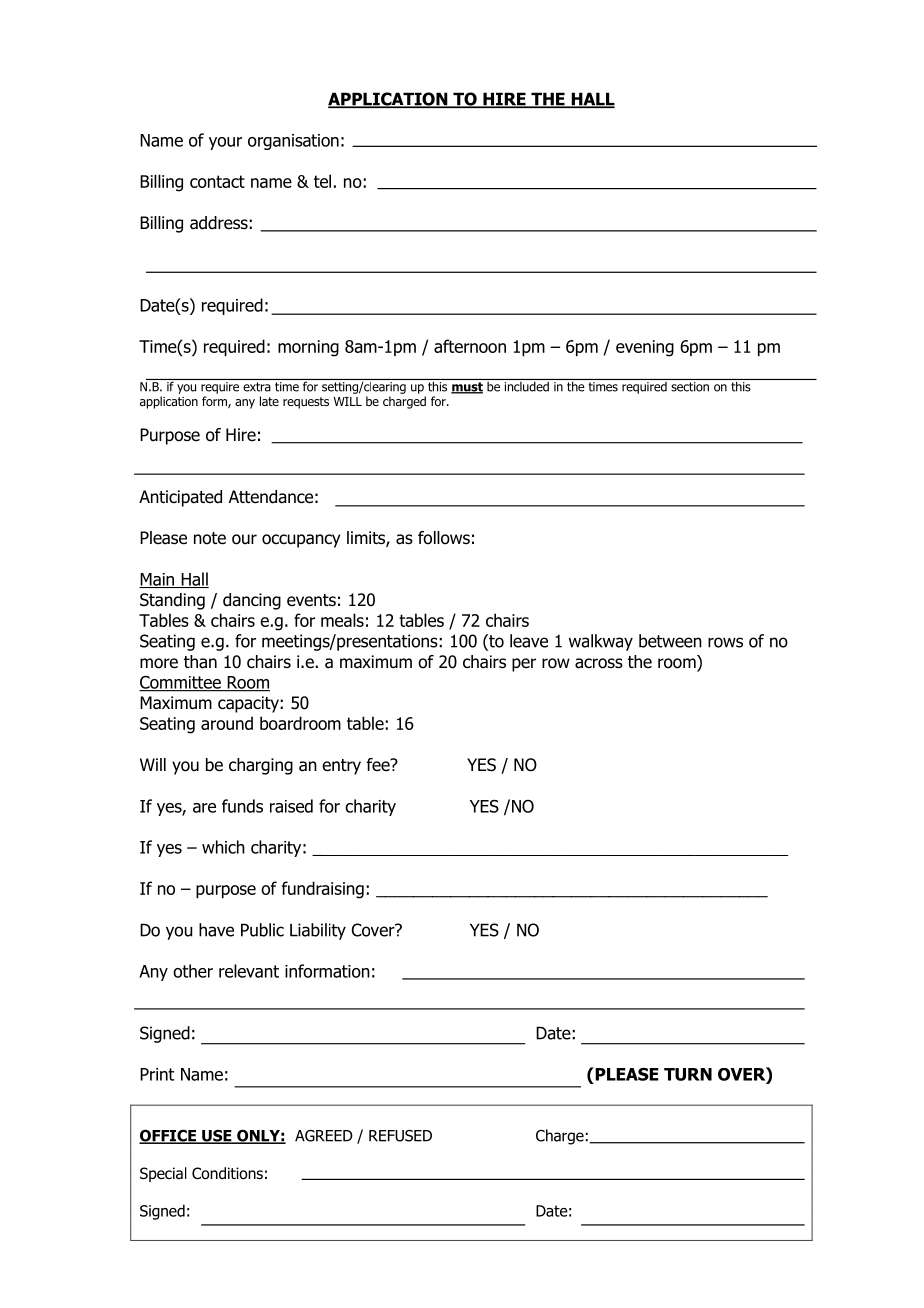  What do you see at coordinates (400, 1136) in the screenshot?
I see `REFUSED` at bounding box center [400, 1136].
